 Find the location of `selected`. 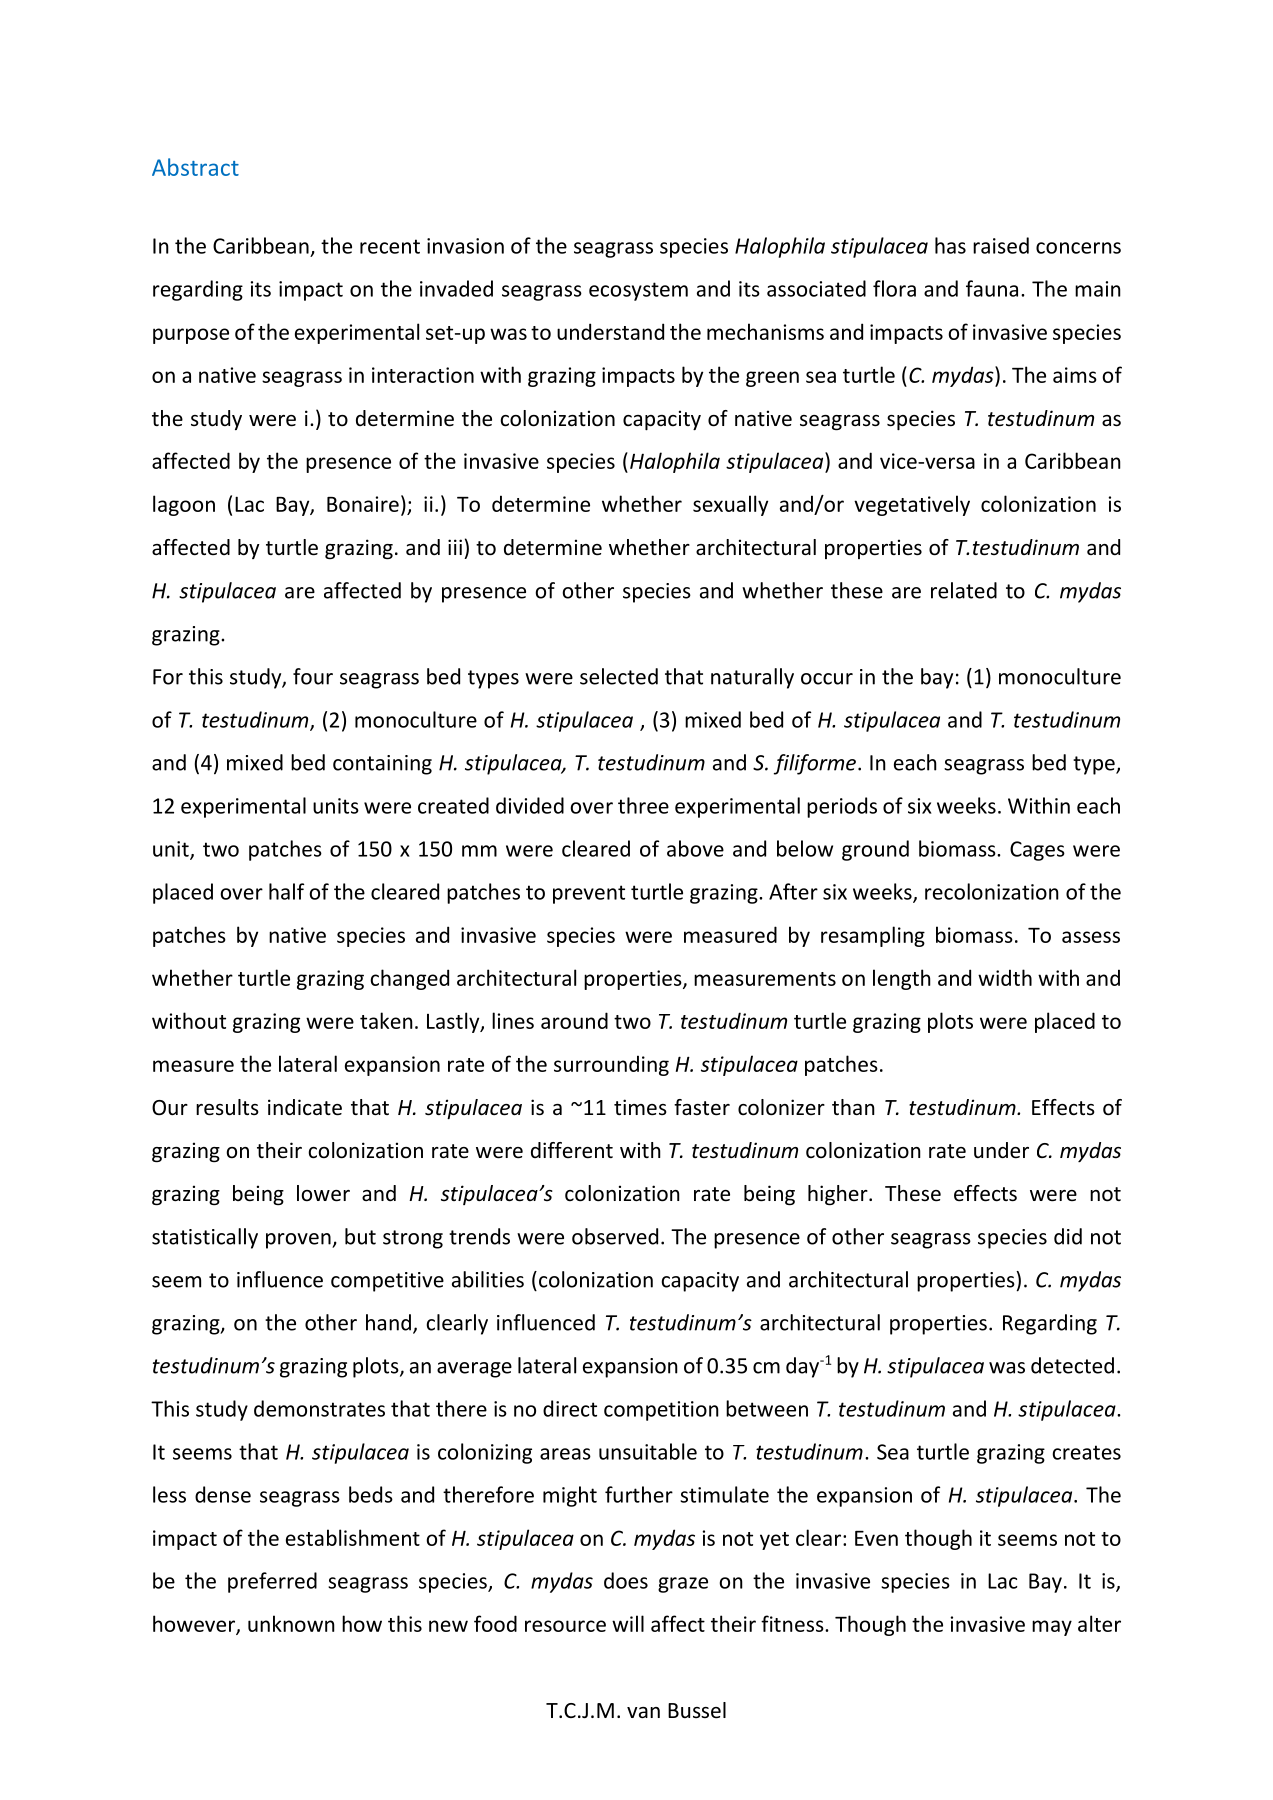

selected is located at coordinates (619, 676).
